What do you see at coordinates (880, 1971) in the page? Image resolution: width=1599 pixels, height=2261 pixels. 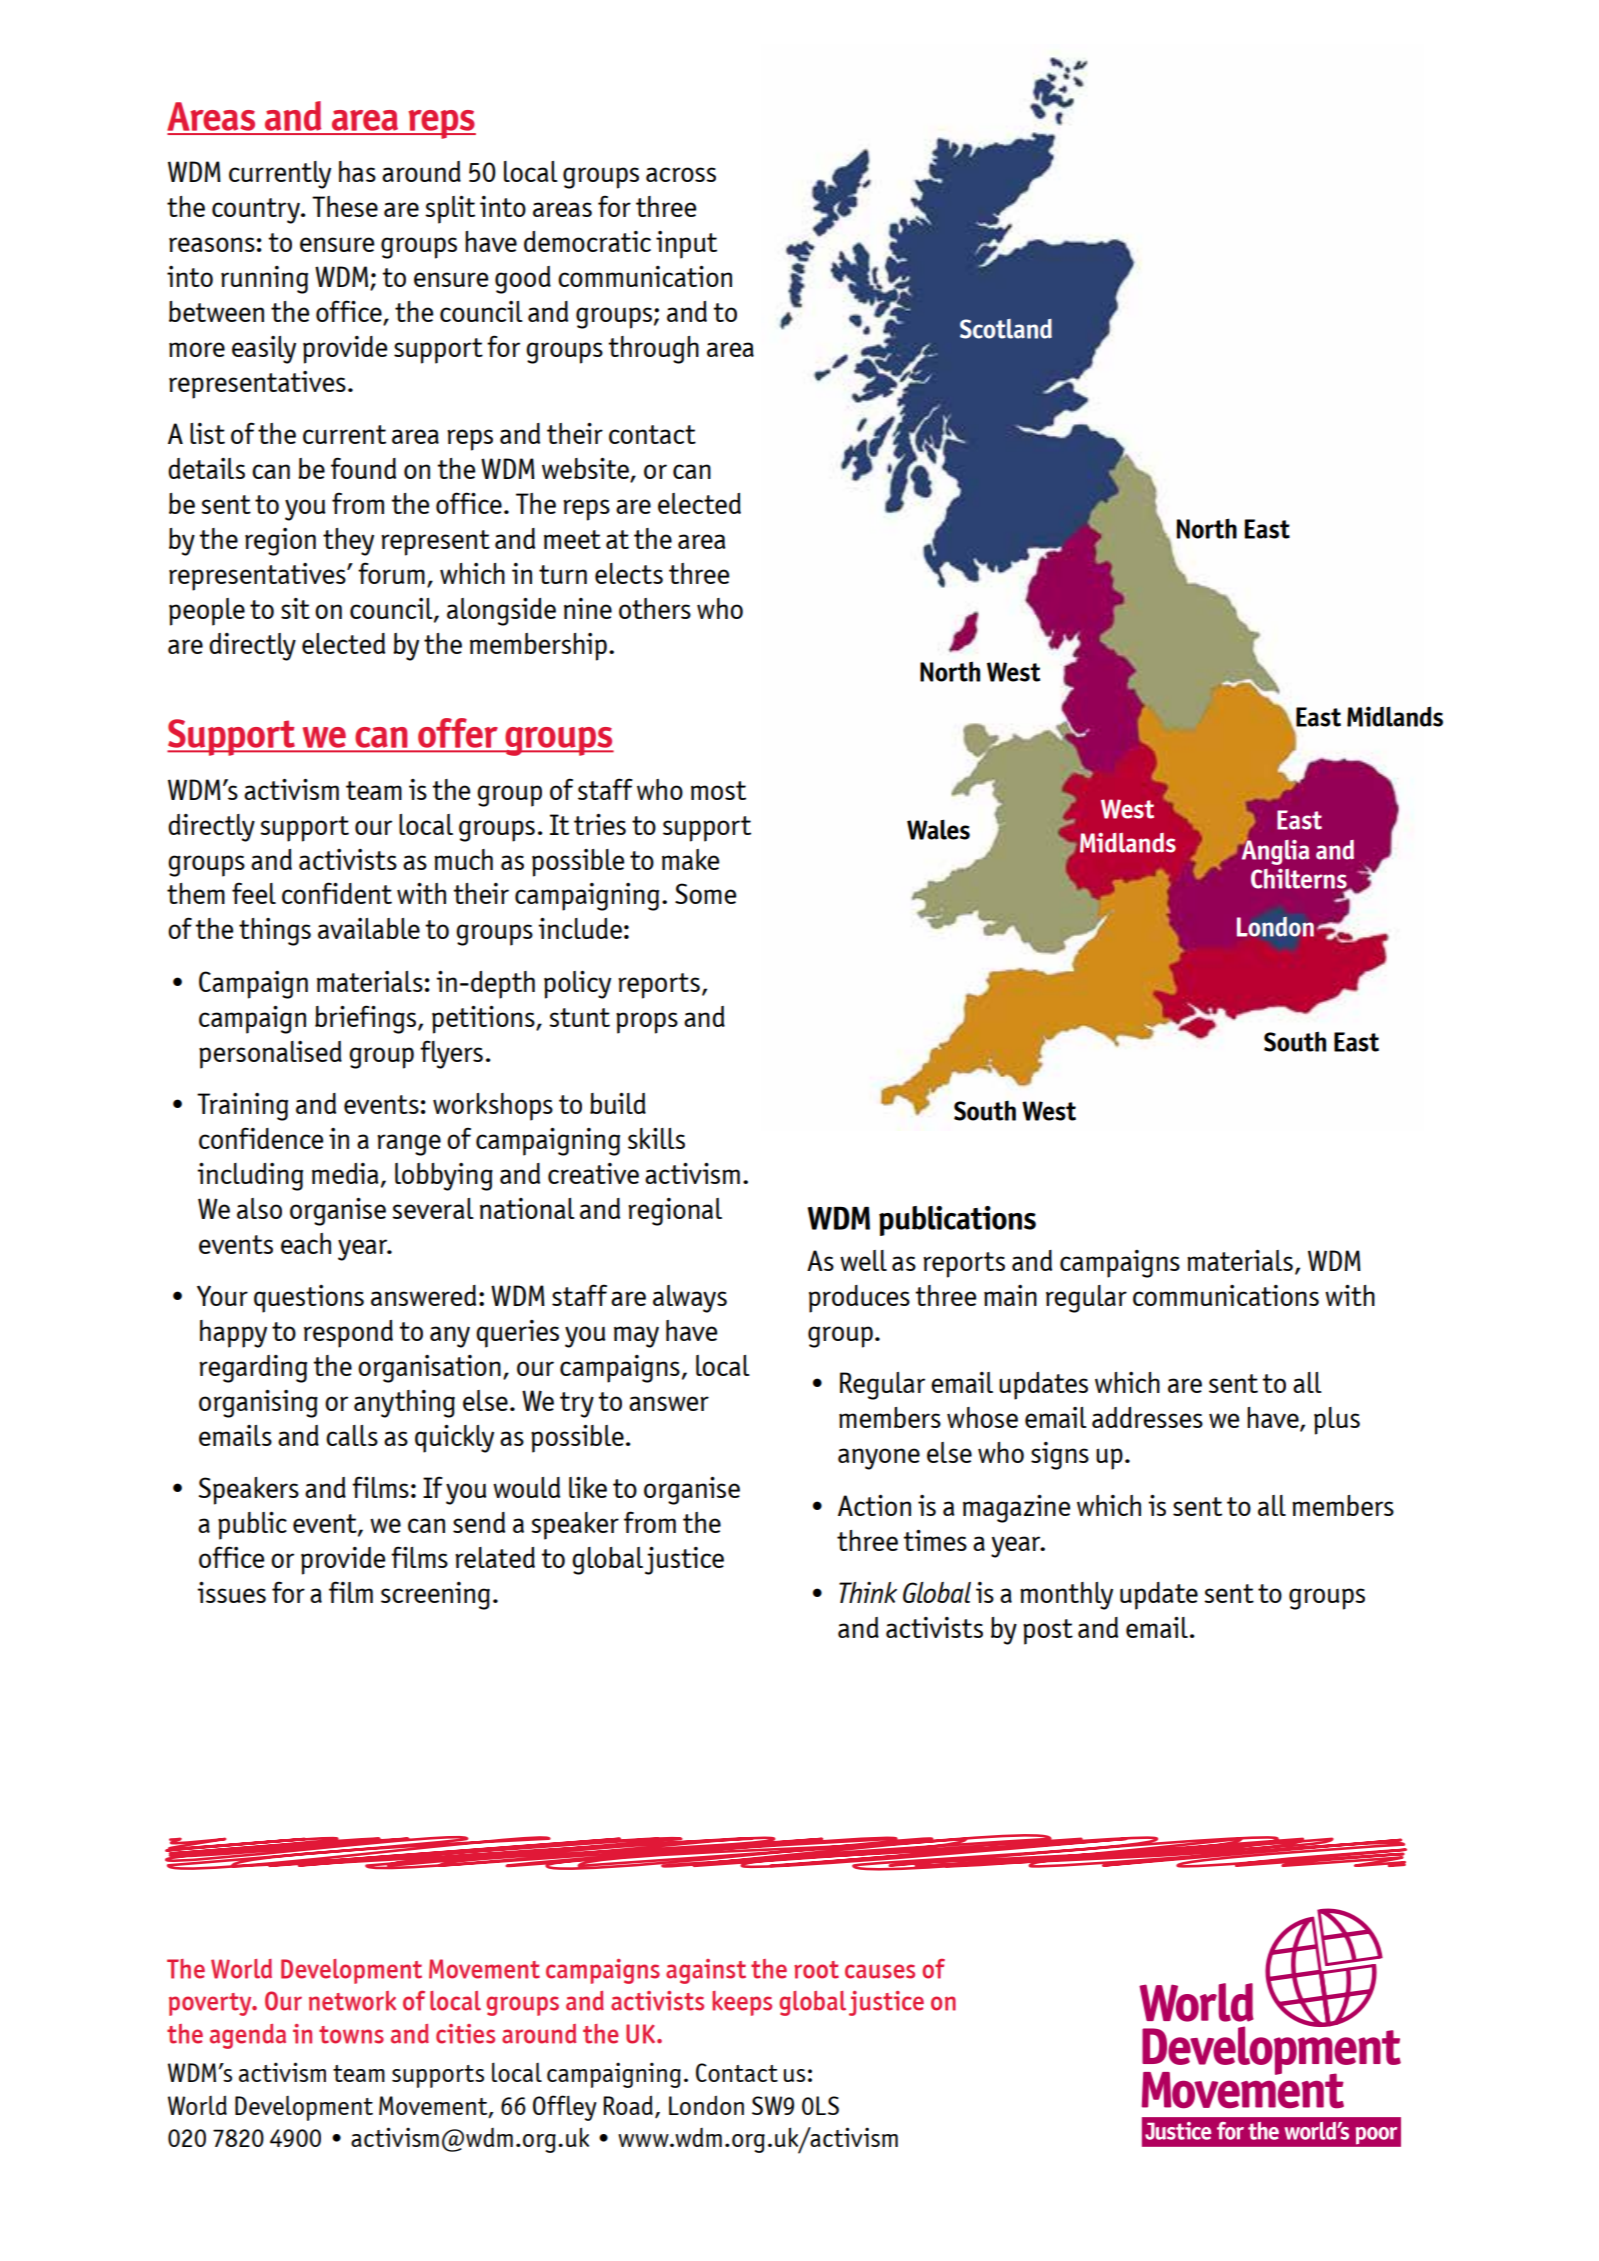 I see `causes` at bounding box center [880, 1971].
